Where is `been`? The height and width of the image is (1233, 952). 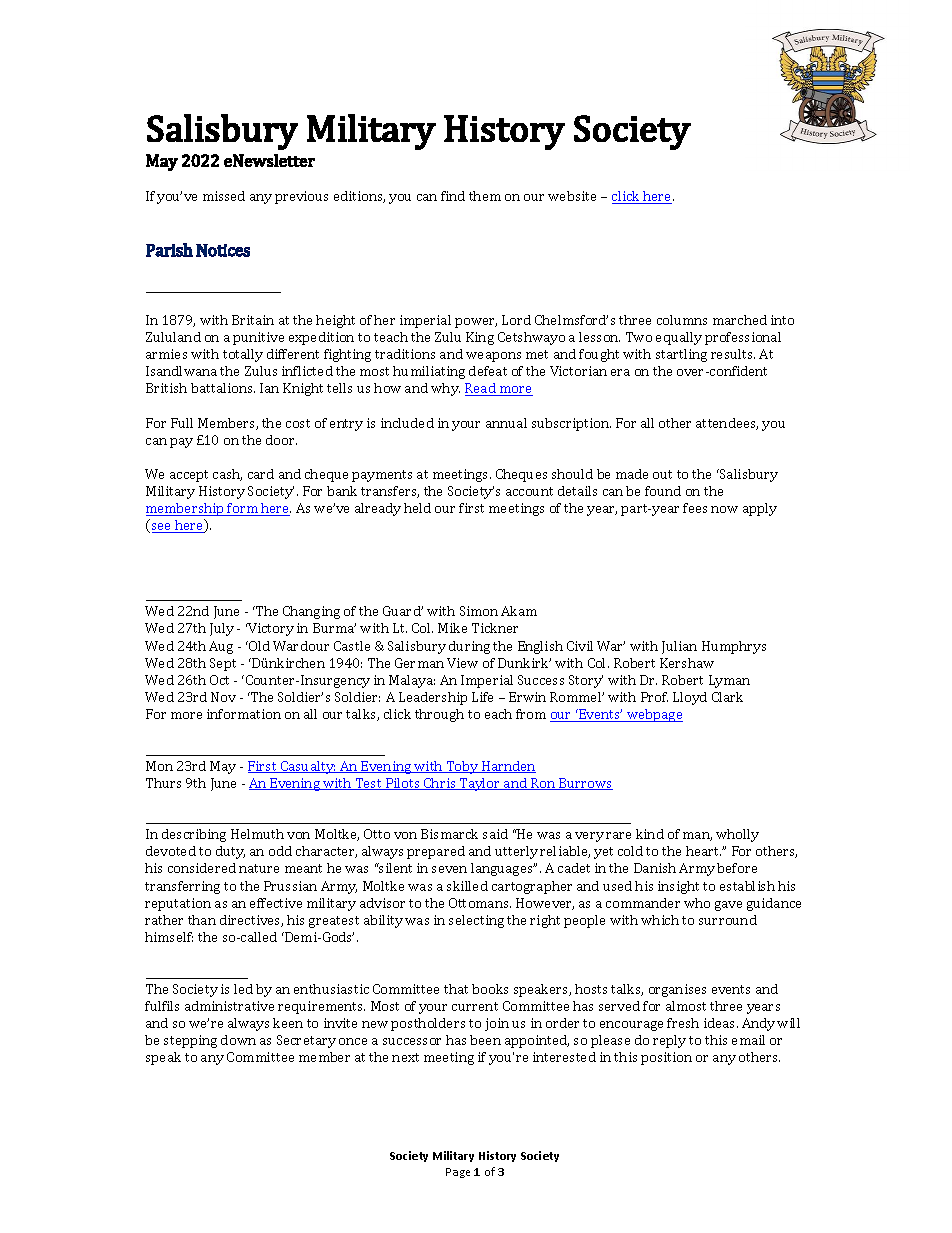
been is located at coordinates (485, 1040).
